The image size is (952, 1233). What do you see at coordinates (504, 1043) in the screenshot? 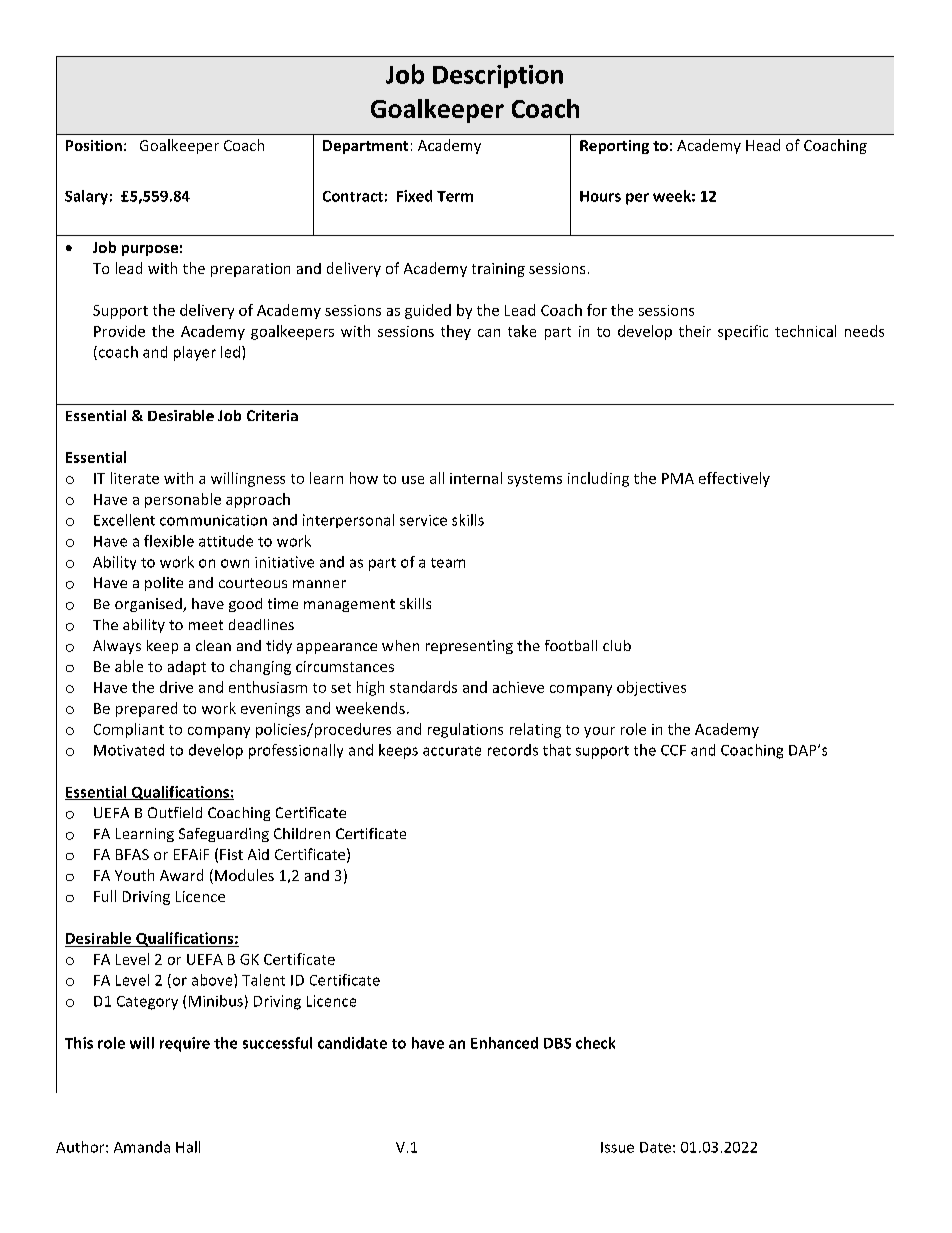
I see `Enhanced` at bounding box center [504, 1043].
